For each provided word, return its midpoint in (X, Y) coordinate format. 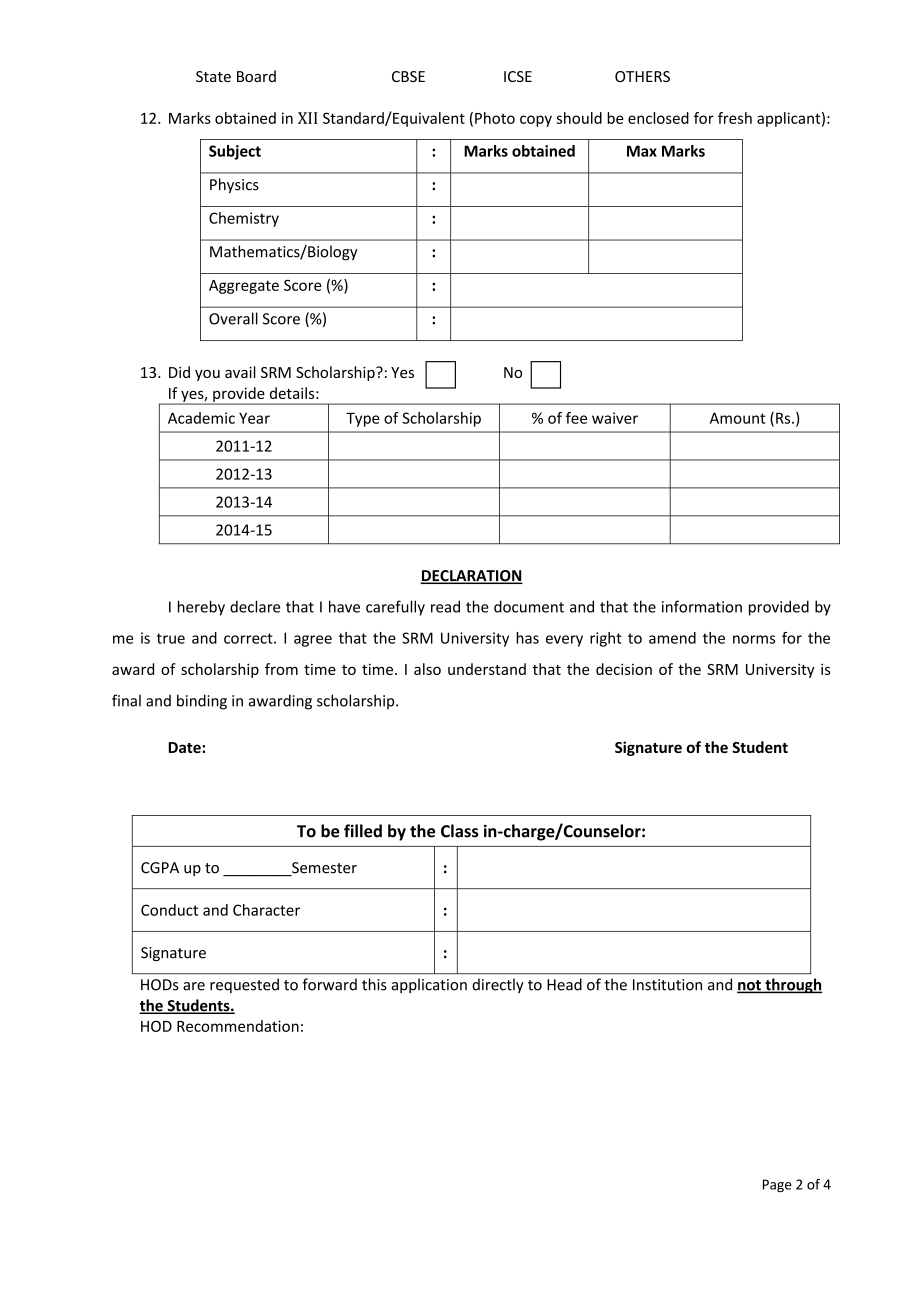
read (445, 606)
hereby (201, 608)
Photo (495, 118)
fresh (735, 118)
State (213, 76)
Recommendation (238, 1026)
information (702, 606)
